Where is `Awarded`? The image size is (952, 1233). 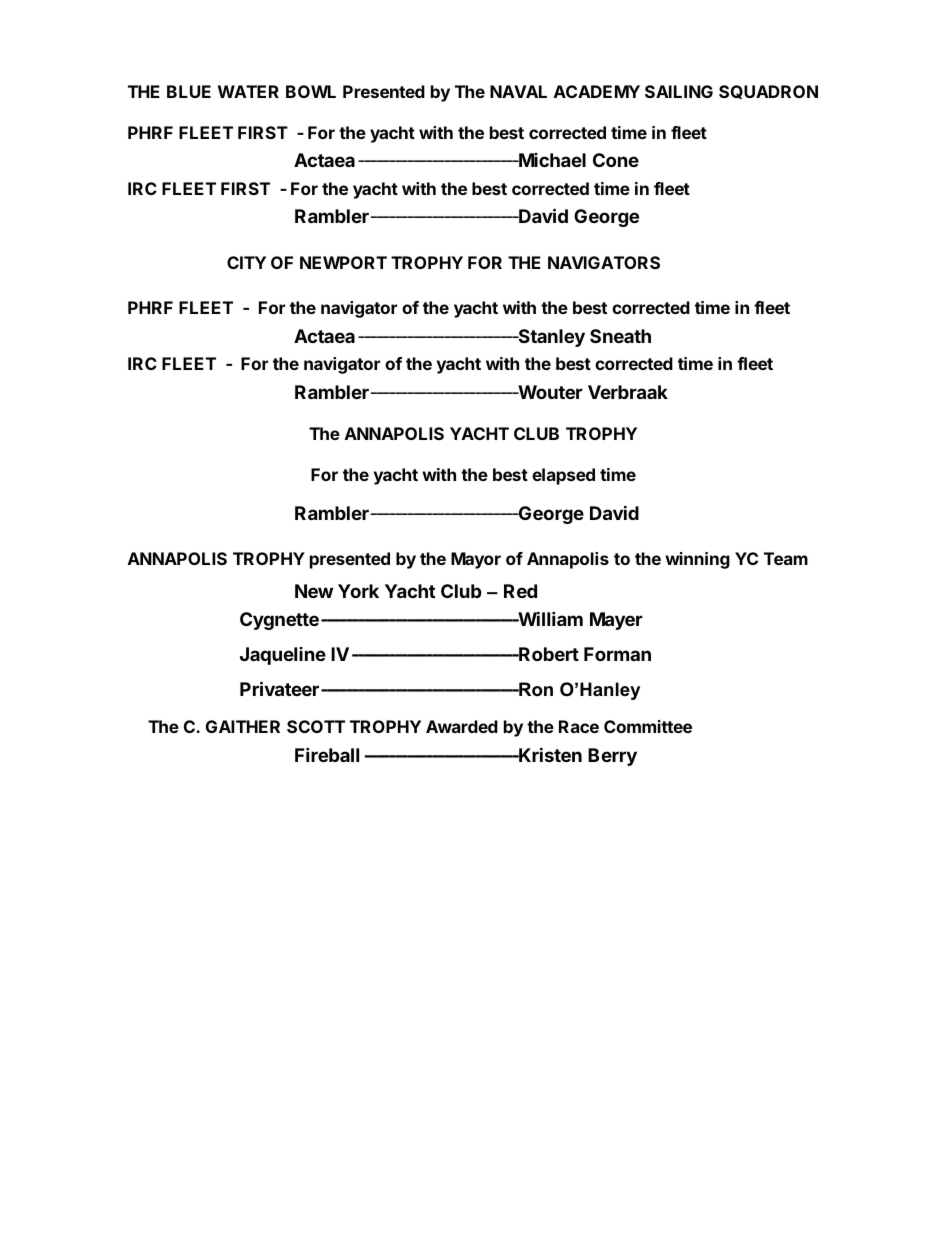 Awarded is located at coordinates (462, 726).
